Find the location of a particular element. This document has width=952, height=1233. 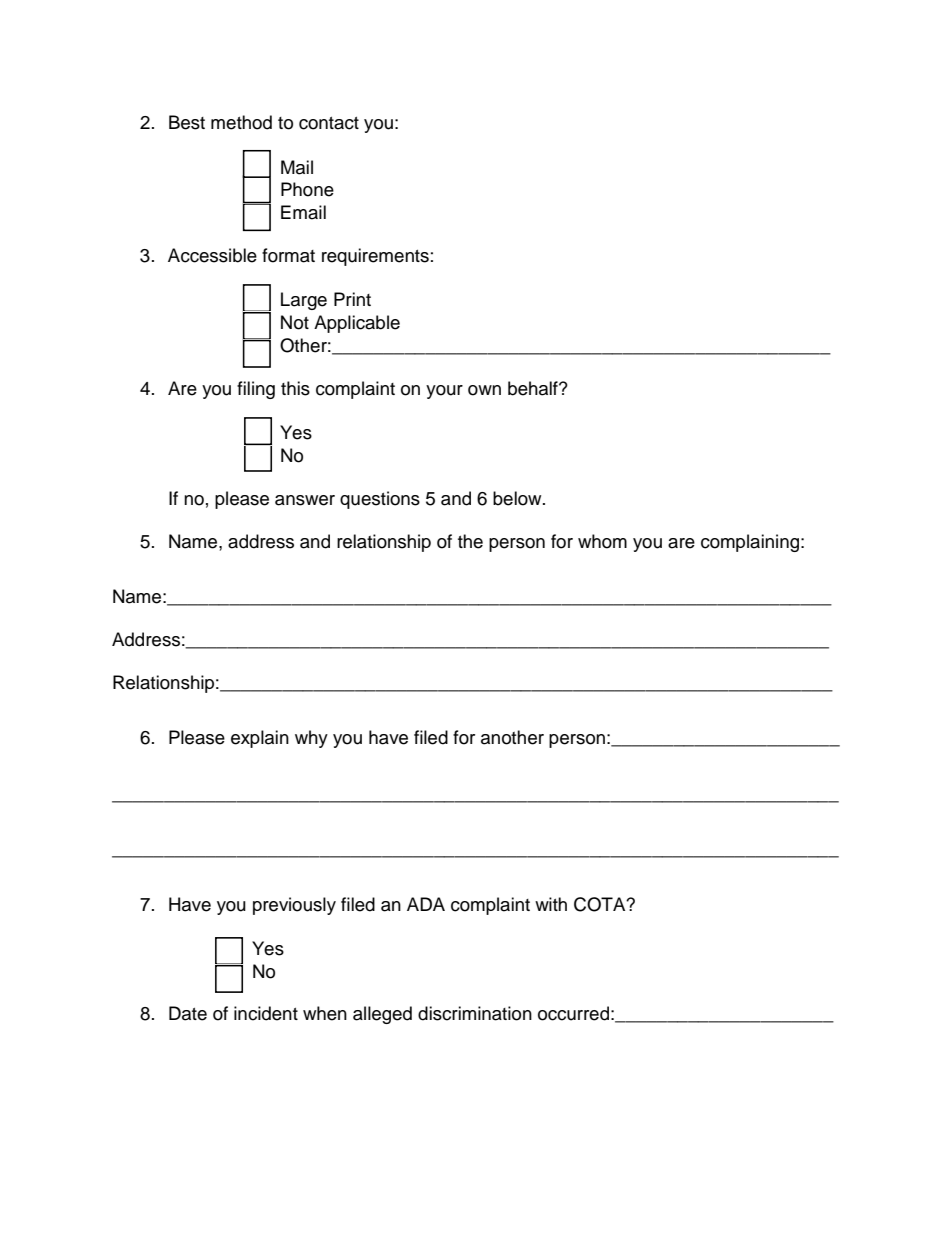

incident is located at coordinates (266, 1013).
